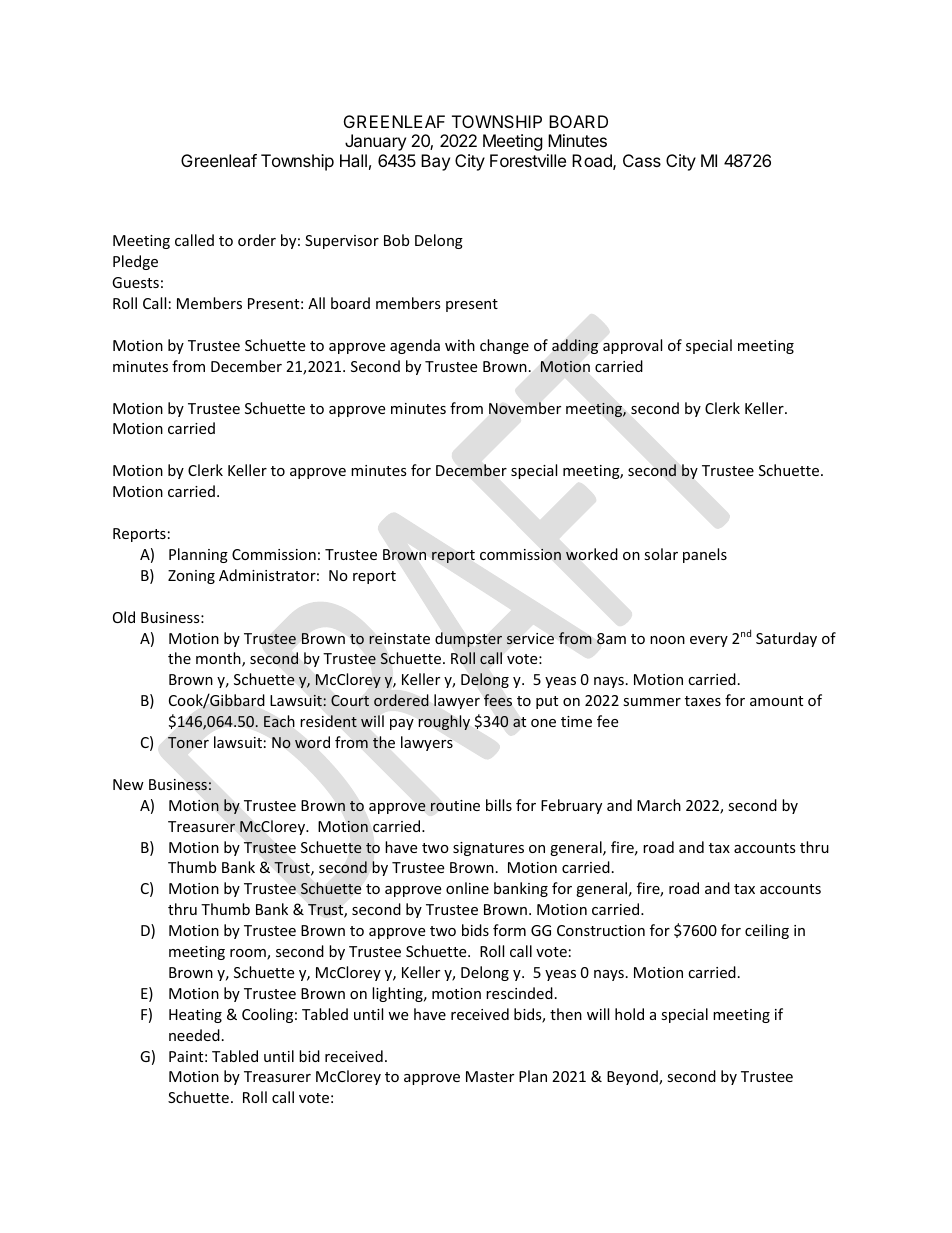  Describe the element at coordinates (455, 805) in the document. I see `routine` at that location.
